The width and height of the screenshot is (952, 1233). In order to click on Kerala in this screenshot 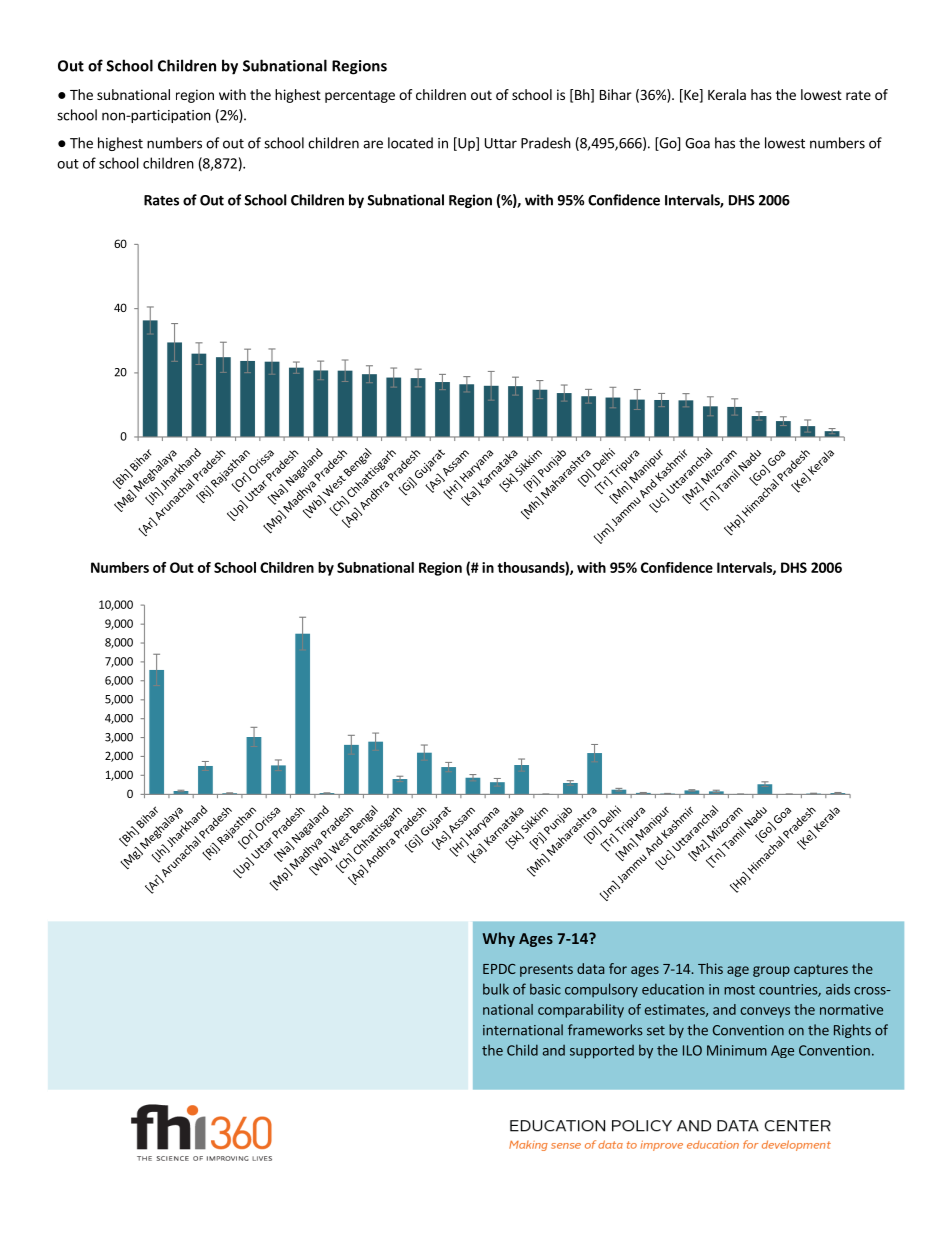, I will do `click(727, 94)`.
